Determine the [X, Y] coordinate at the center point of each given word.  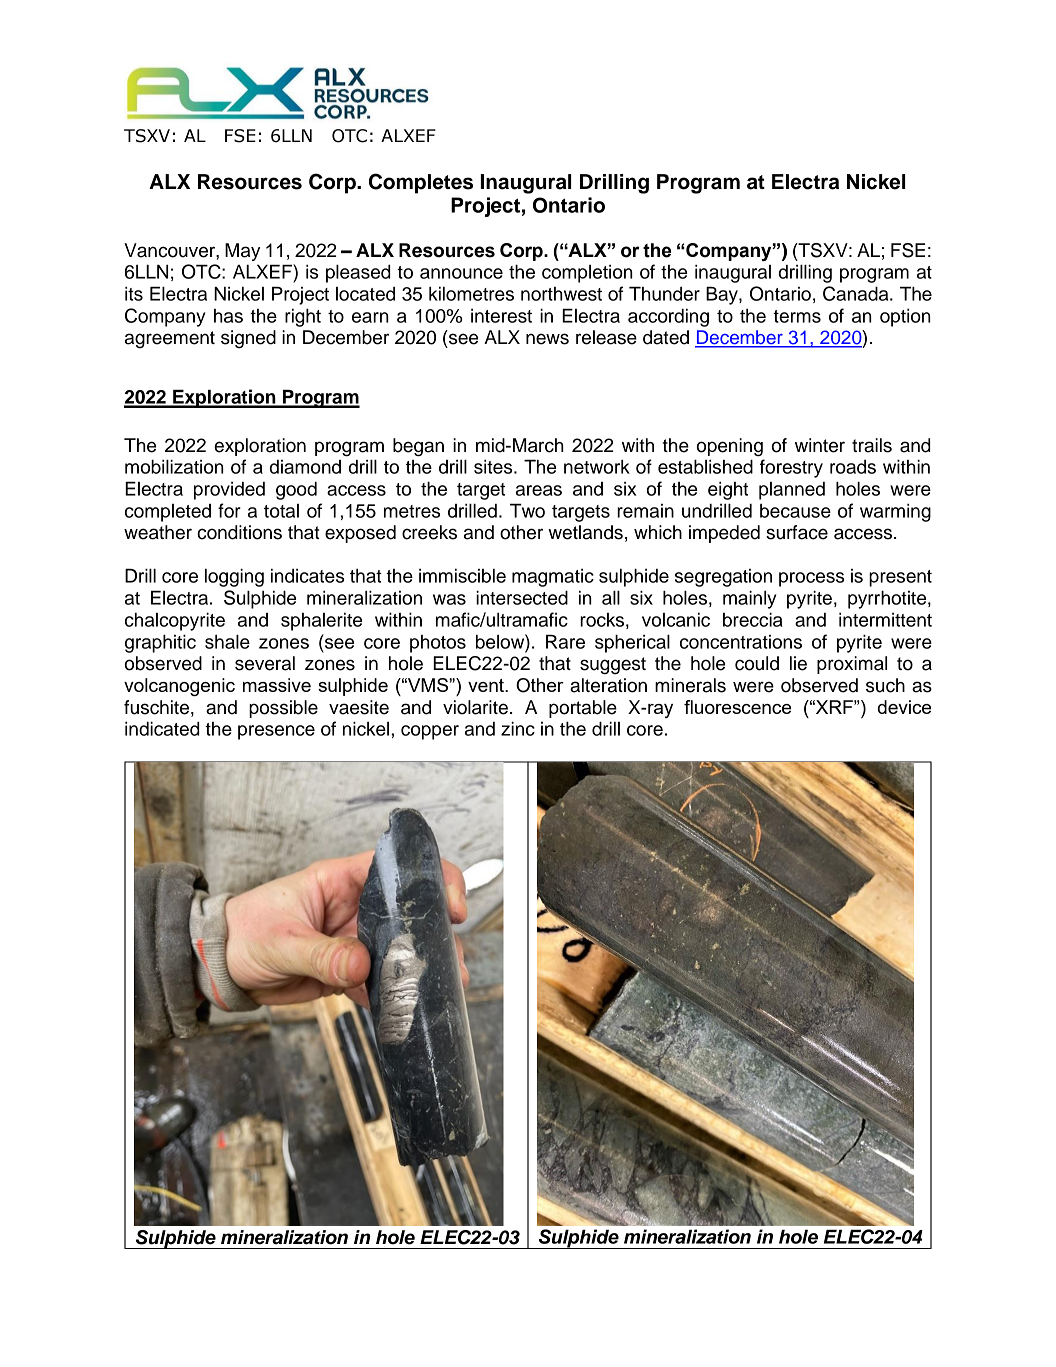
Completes [421, 183]
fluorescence [737, 707]
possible [283, 709]
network [597, 466]
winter [820, 445]
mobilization [174, 466]
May [242, 252]
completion [587, 274]
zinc [518, 728]
